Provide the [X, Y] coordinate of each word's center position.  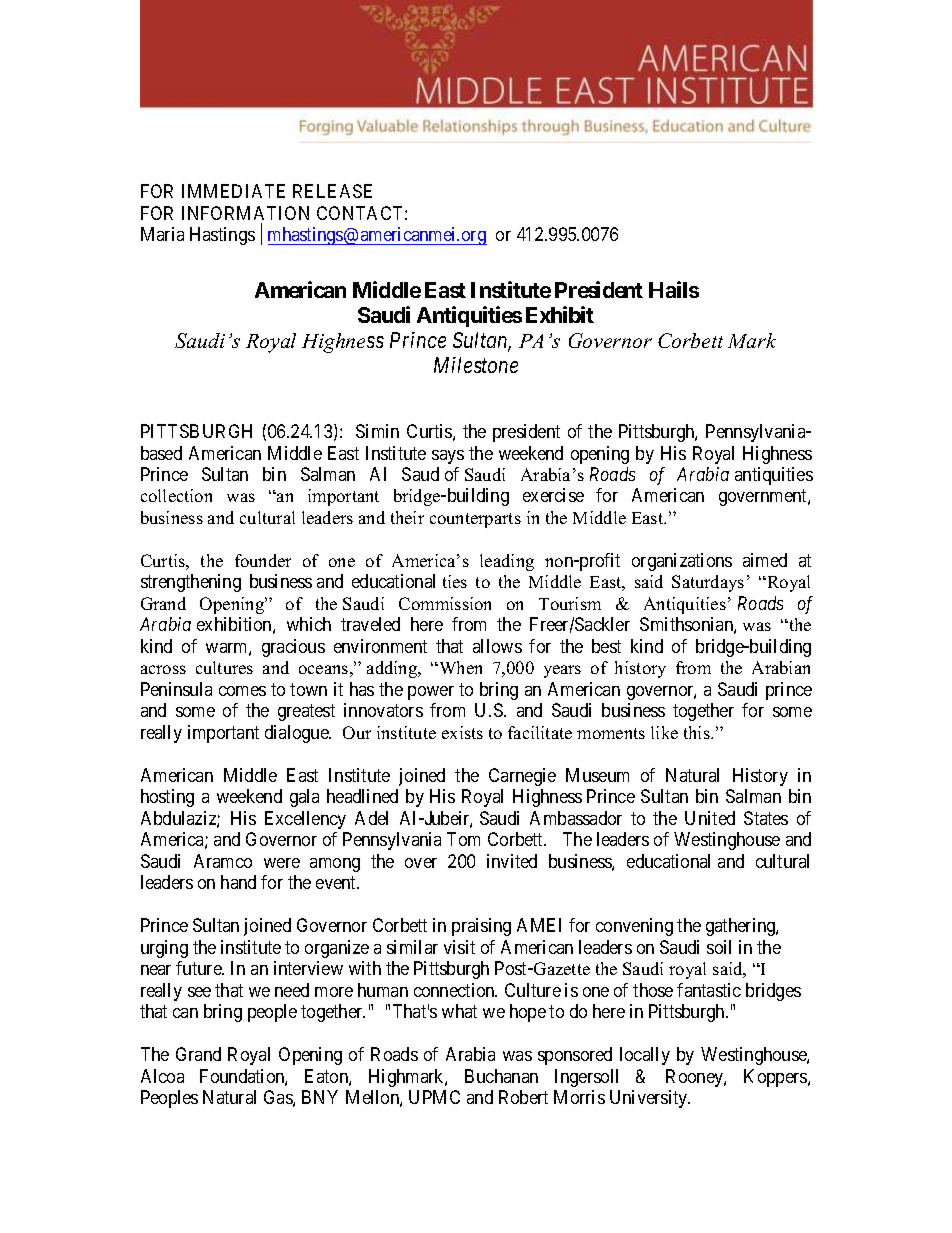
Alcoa [162, 1076]
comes [242, 691]
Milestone [476, 365]
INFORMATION [245, 213]
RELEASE [332, 191]
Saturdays [708, 583]
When [459, 667]
